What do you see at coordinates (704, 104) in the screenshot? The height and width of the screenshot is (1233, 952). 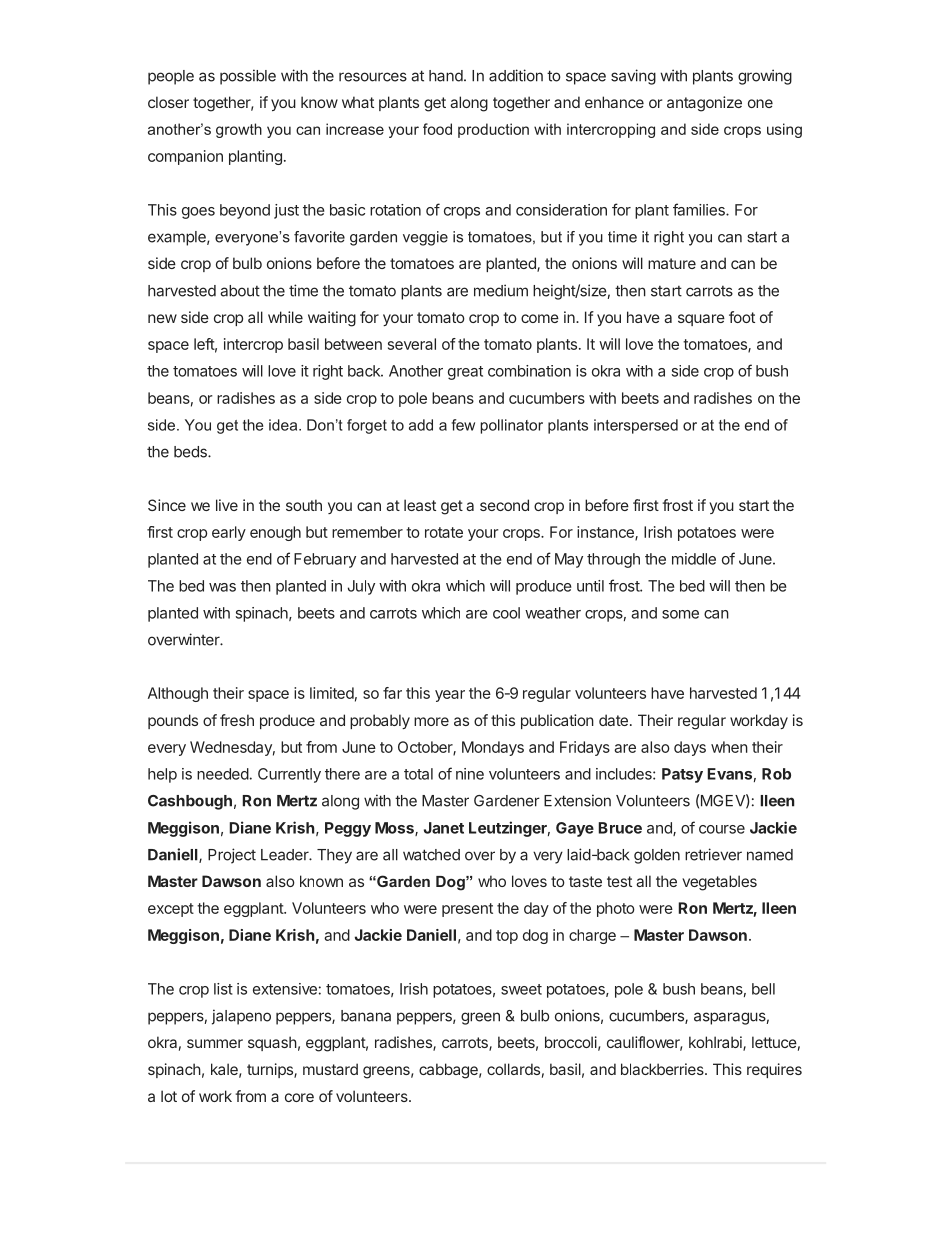 I see `antagonize` at bounding box center [704, 104].
